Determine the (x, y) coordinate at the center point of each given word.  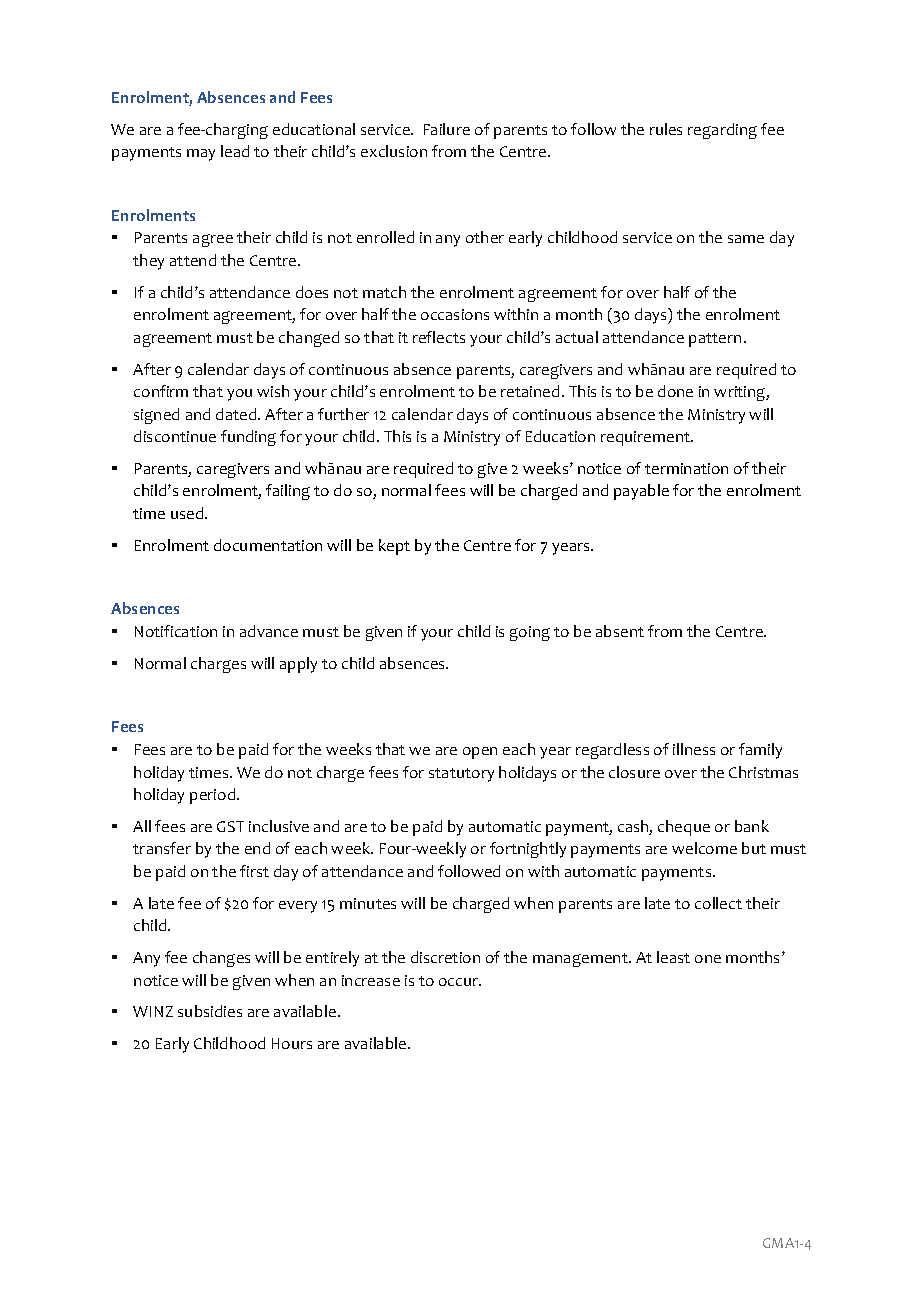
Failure (447, 129)
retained (530, 391)
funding (248, 438)
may (201, 155)
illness (694, 749)
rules (666, 129)
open (480, 753)
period (214, 796)
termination (686, 468)
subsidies (210, 1011)
